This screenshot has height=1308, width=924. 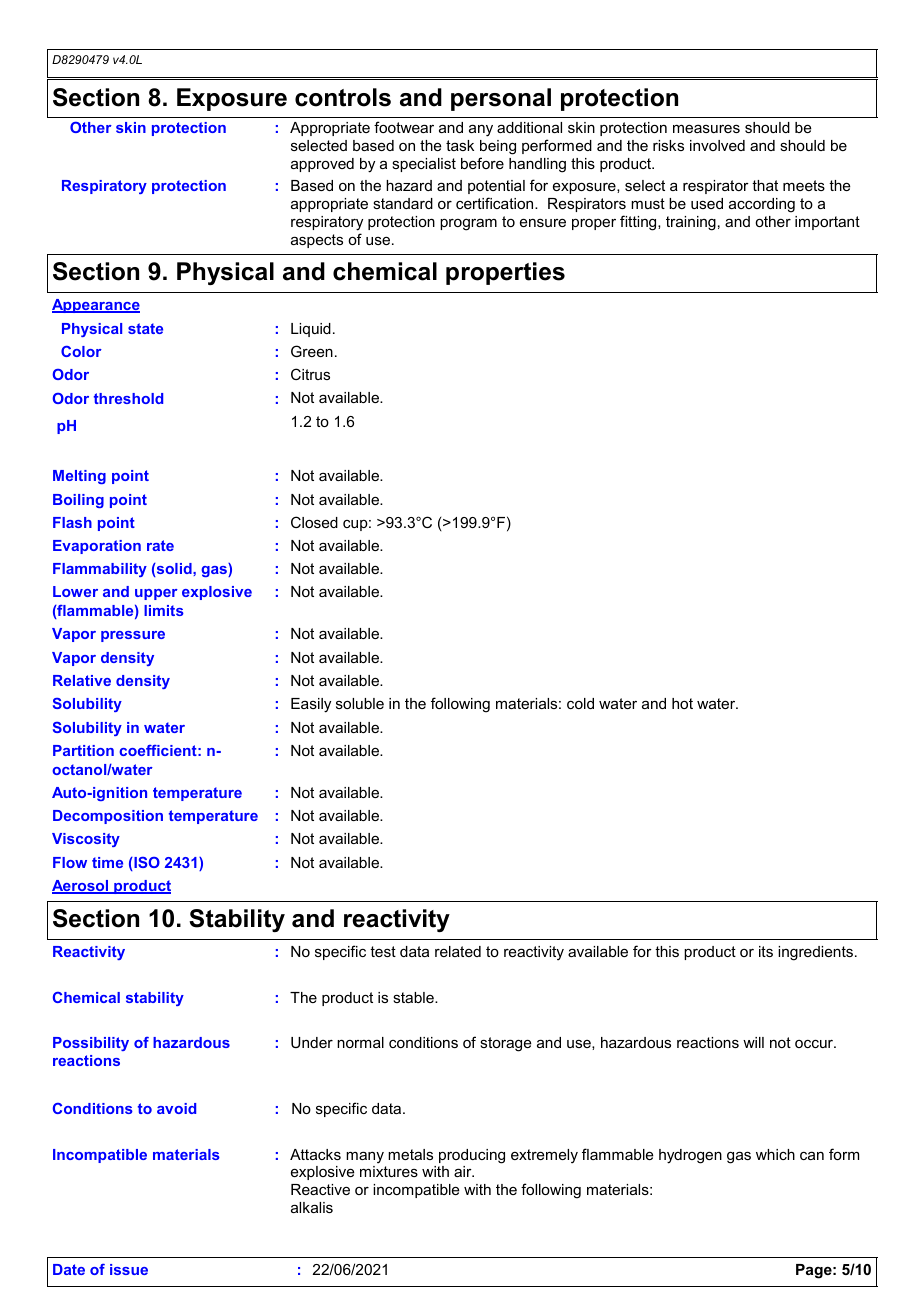 I want to click on which, so click(x=775, y=1154).
